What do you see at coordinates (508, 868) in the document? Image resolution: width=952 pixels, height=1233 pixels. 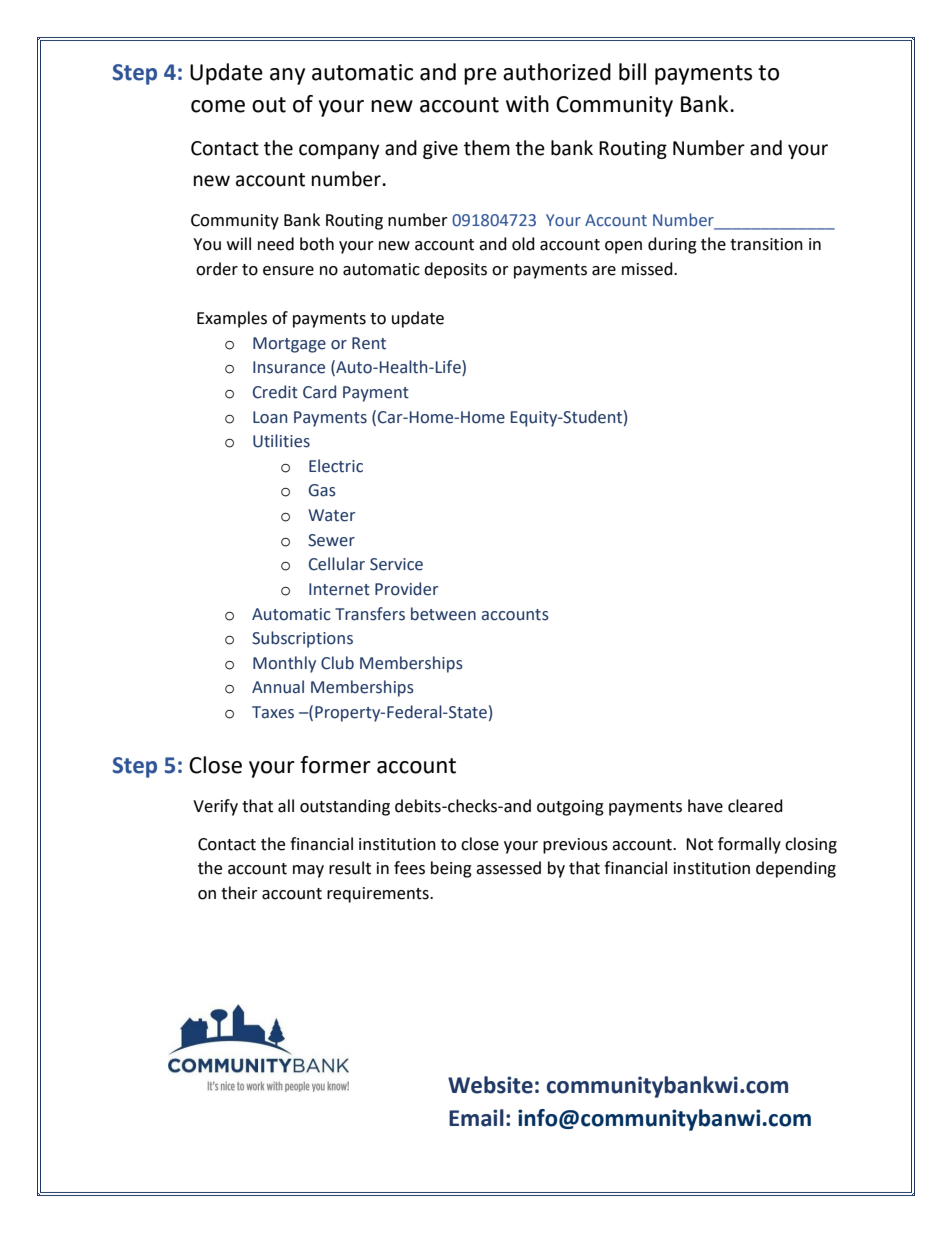 I see `assessed` at bounding box center [508, 868].
